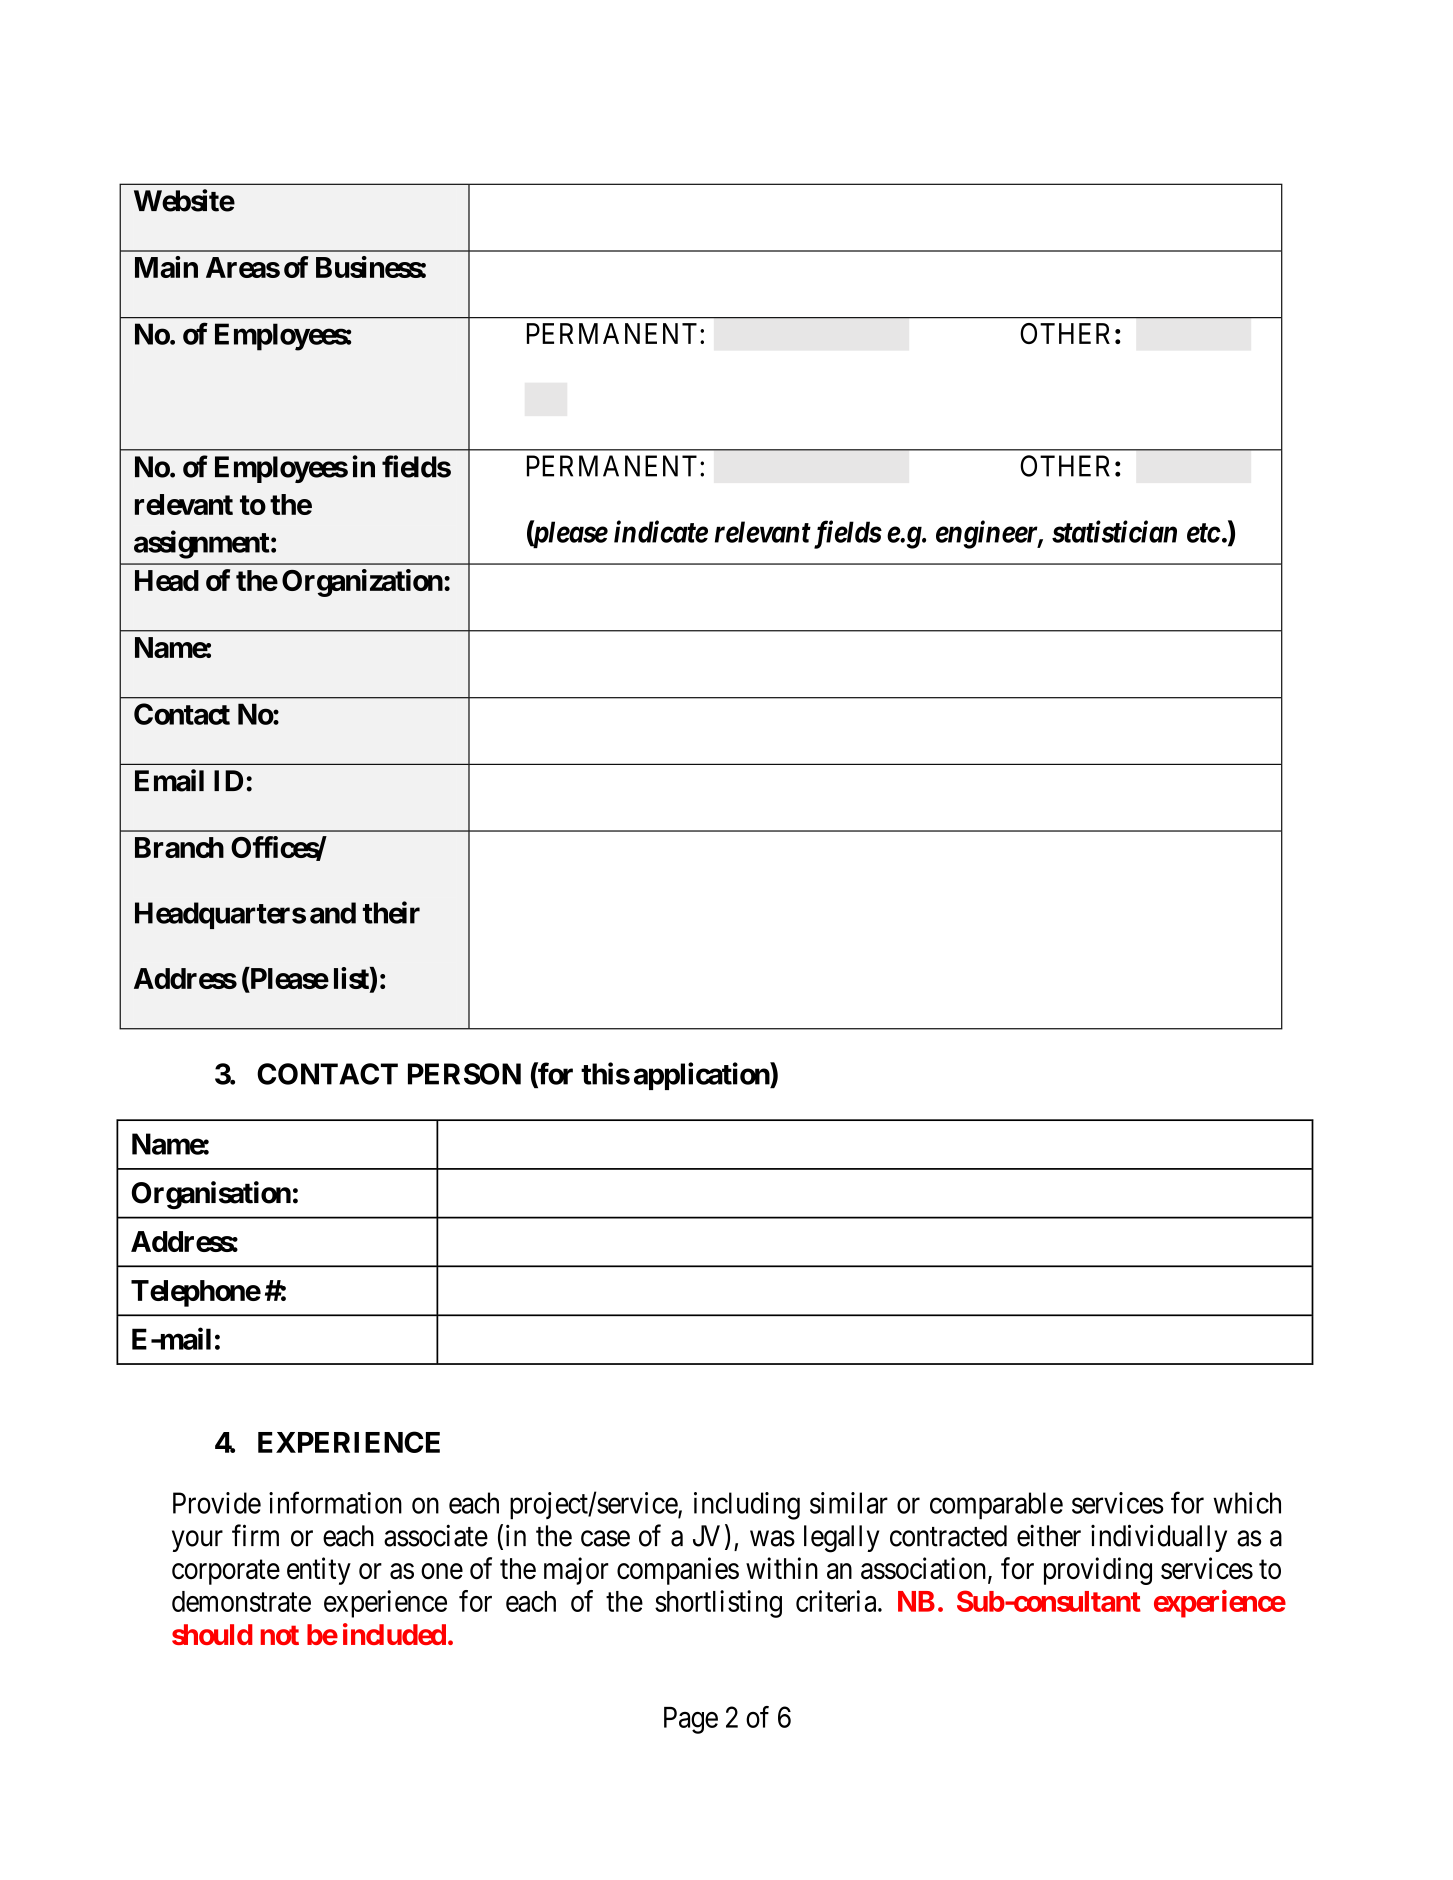  What do you see at coordinates (464, 1074) in the screenshot?
I see `PERSON` at bounding box center [464, 1074].
